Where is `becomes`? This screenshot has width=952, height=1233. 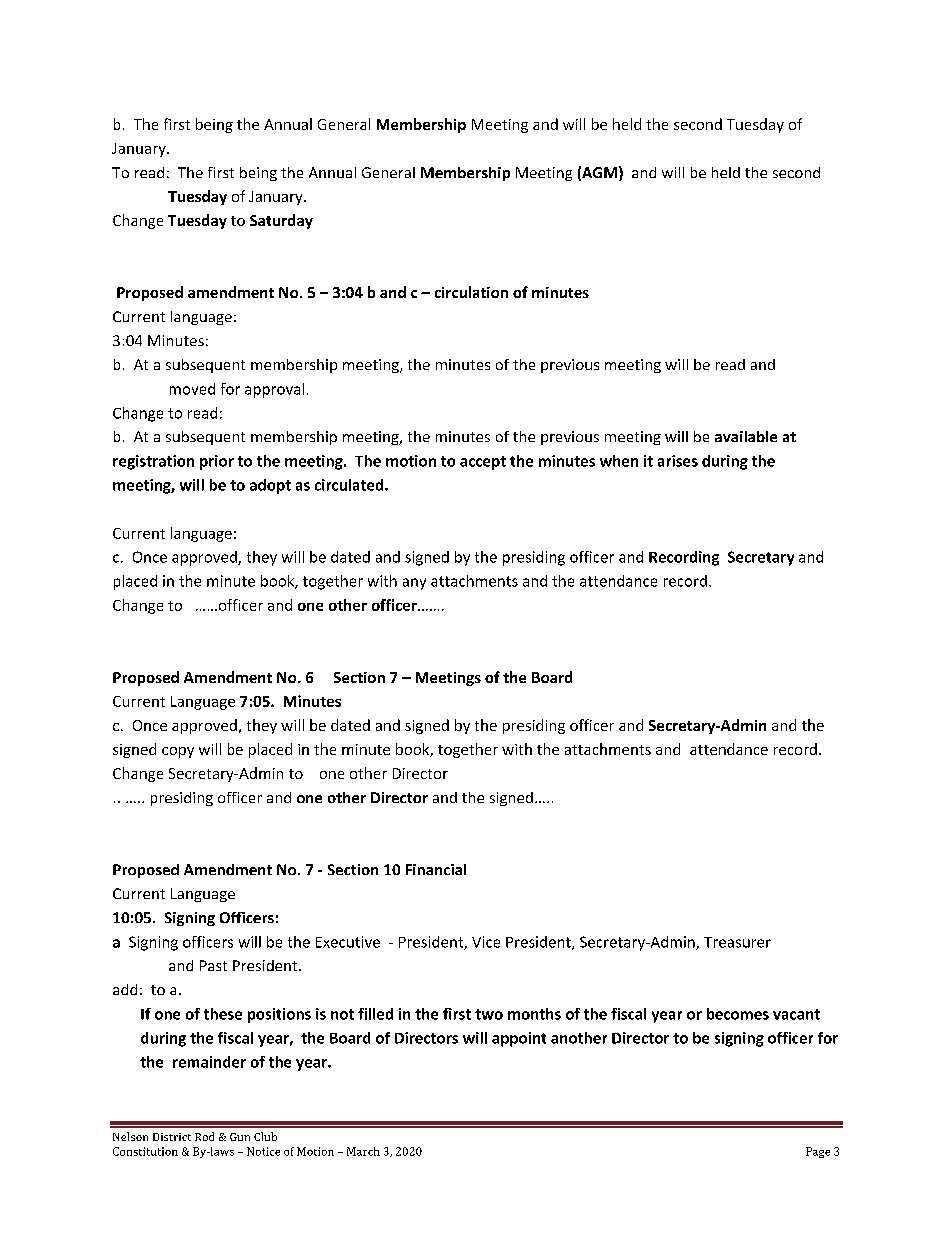 becomes is located at coordinates (738, 1014).
